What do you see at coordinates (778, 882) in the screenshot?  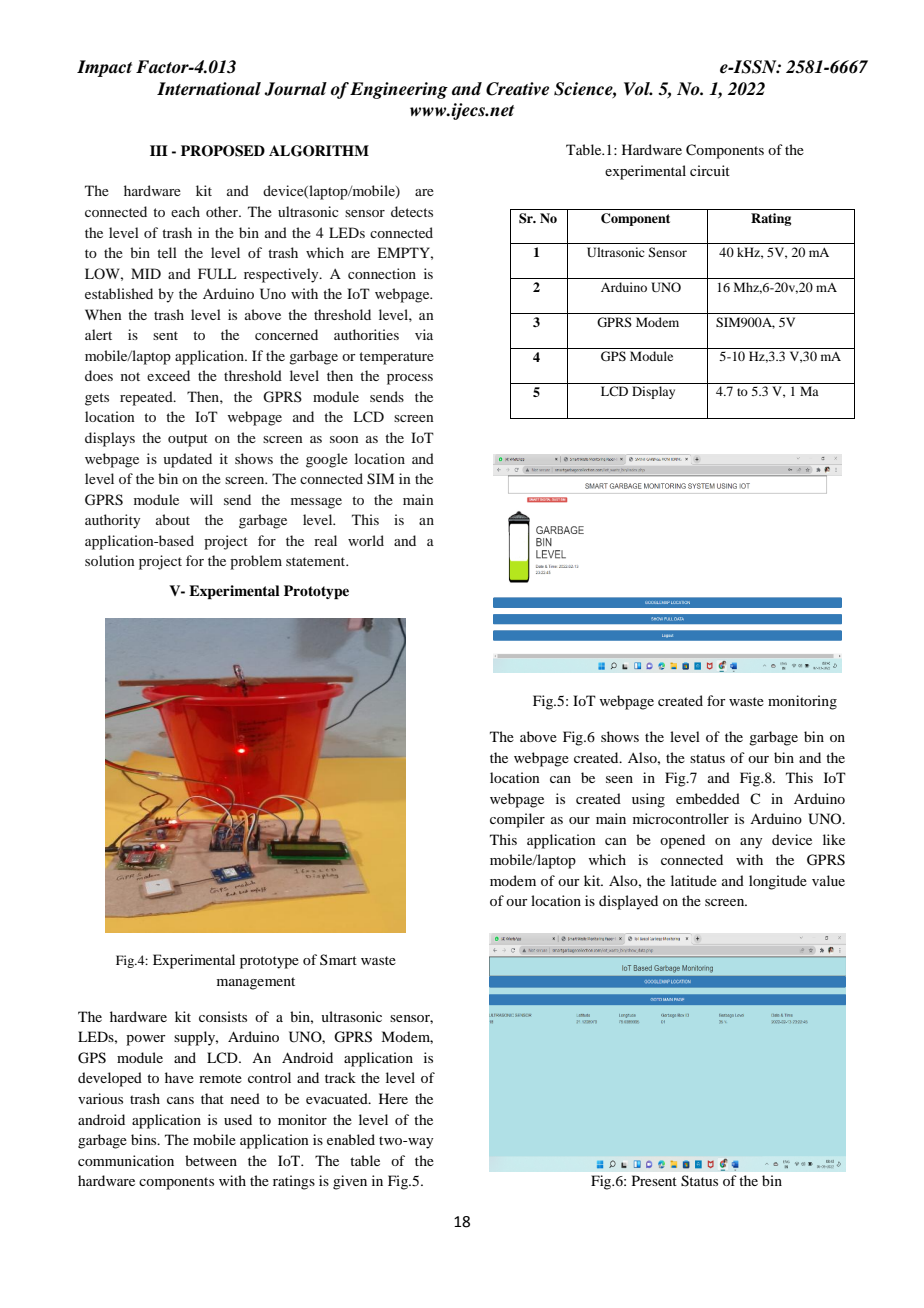 I see `longitude` at bounding box center [778, 882].
